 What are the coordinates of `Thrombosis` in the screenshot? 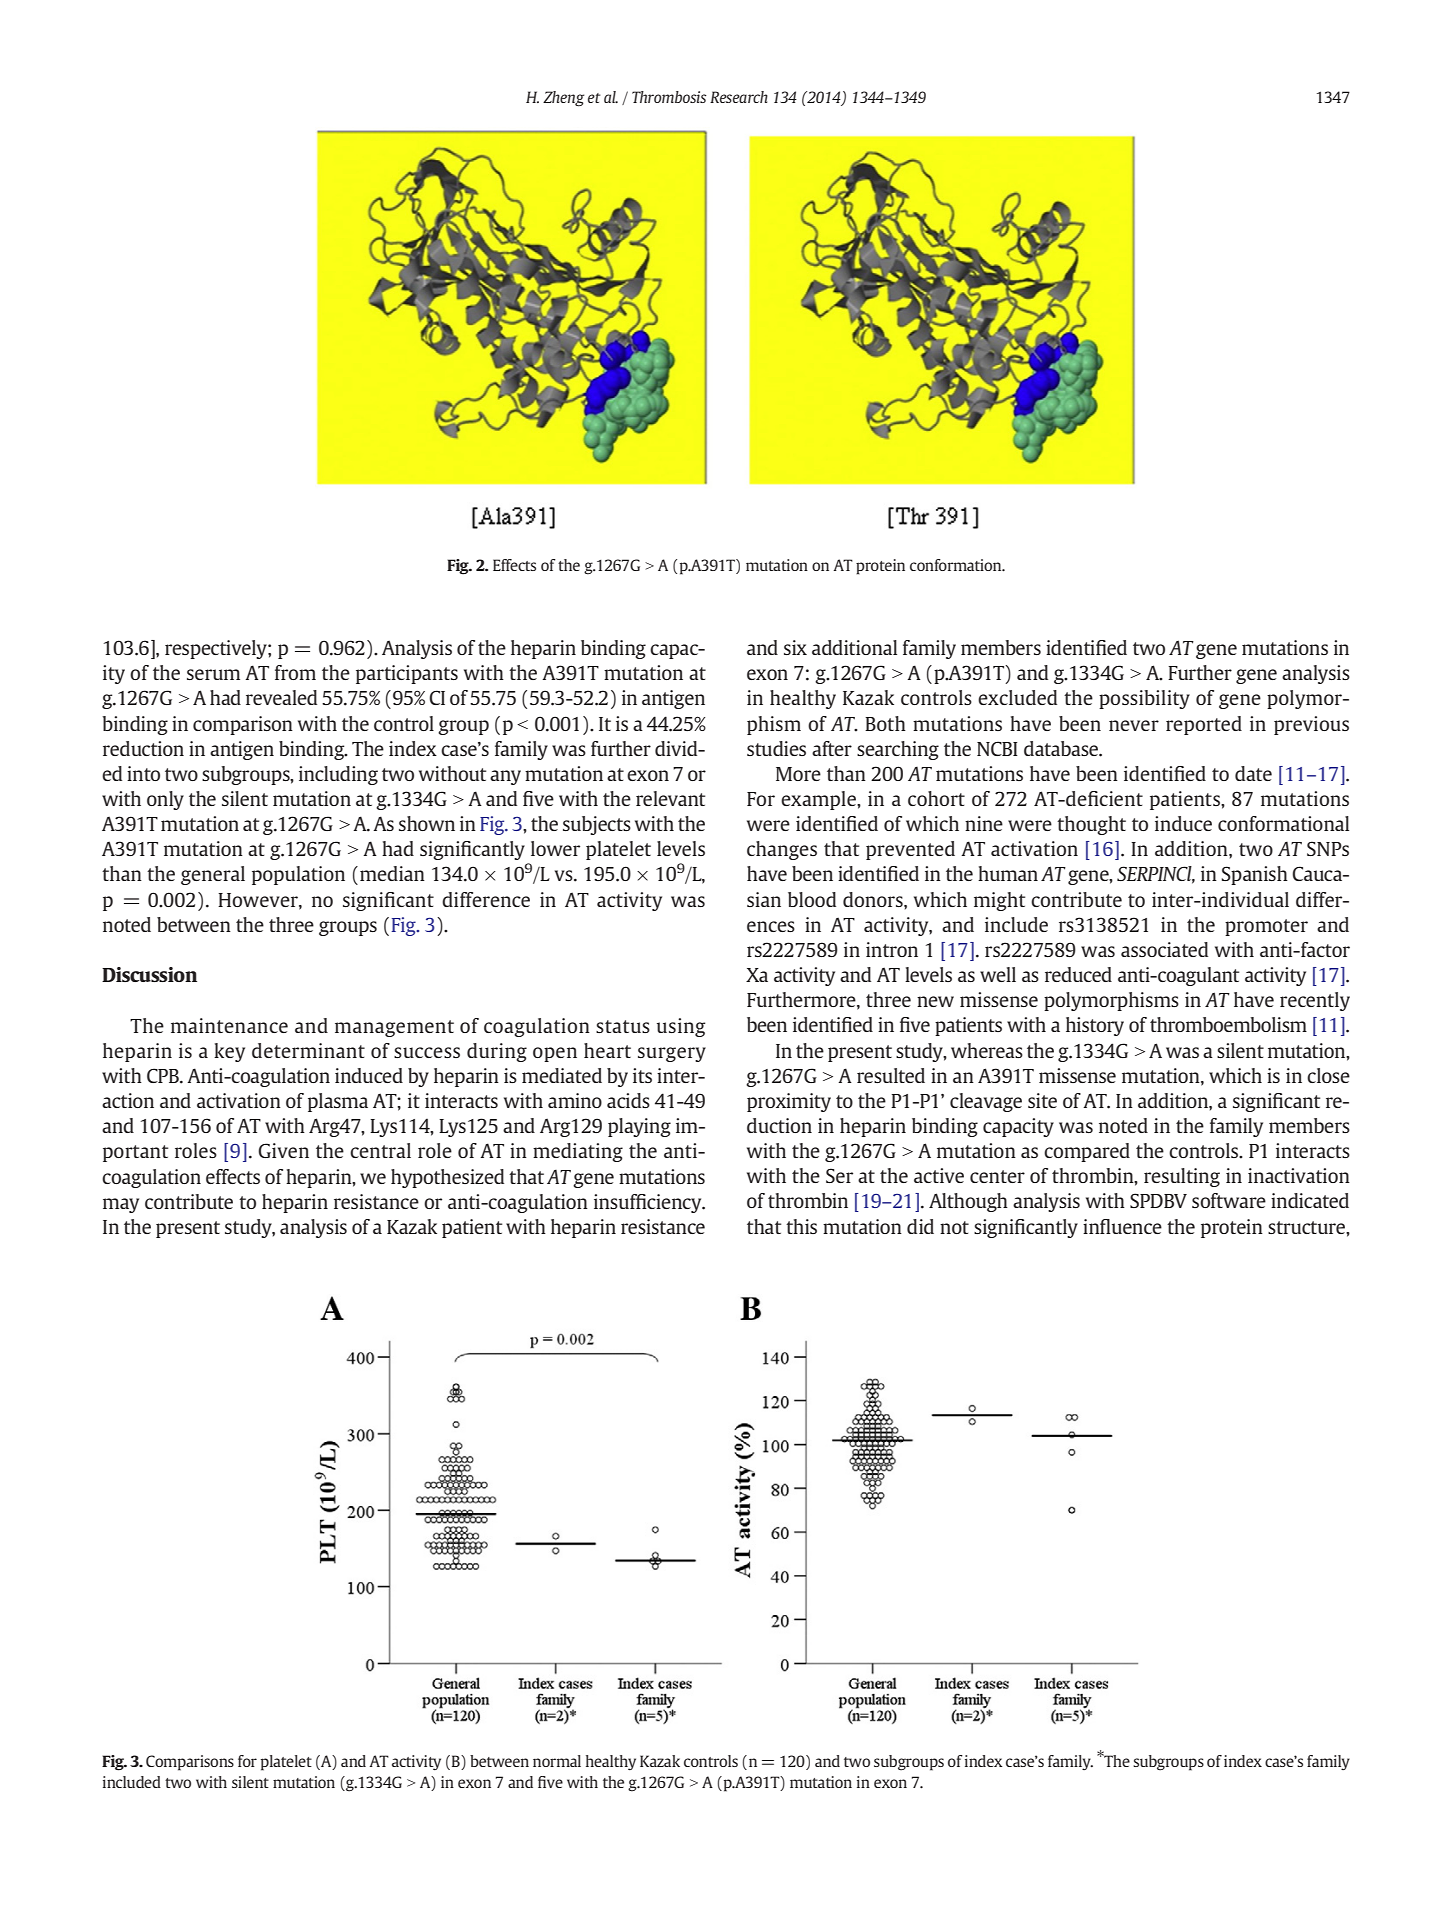 It's located at (669, 97).
